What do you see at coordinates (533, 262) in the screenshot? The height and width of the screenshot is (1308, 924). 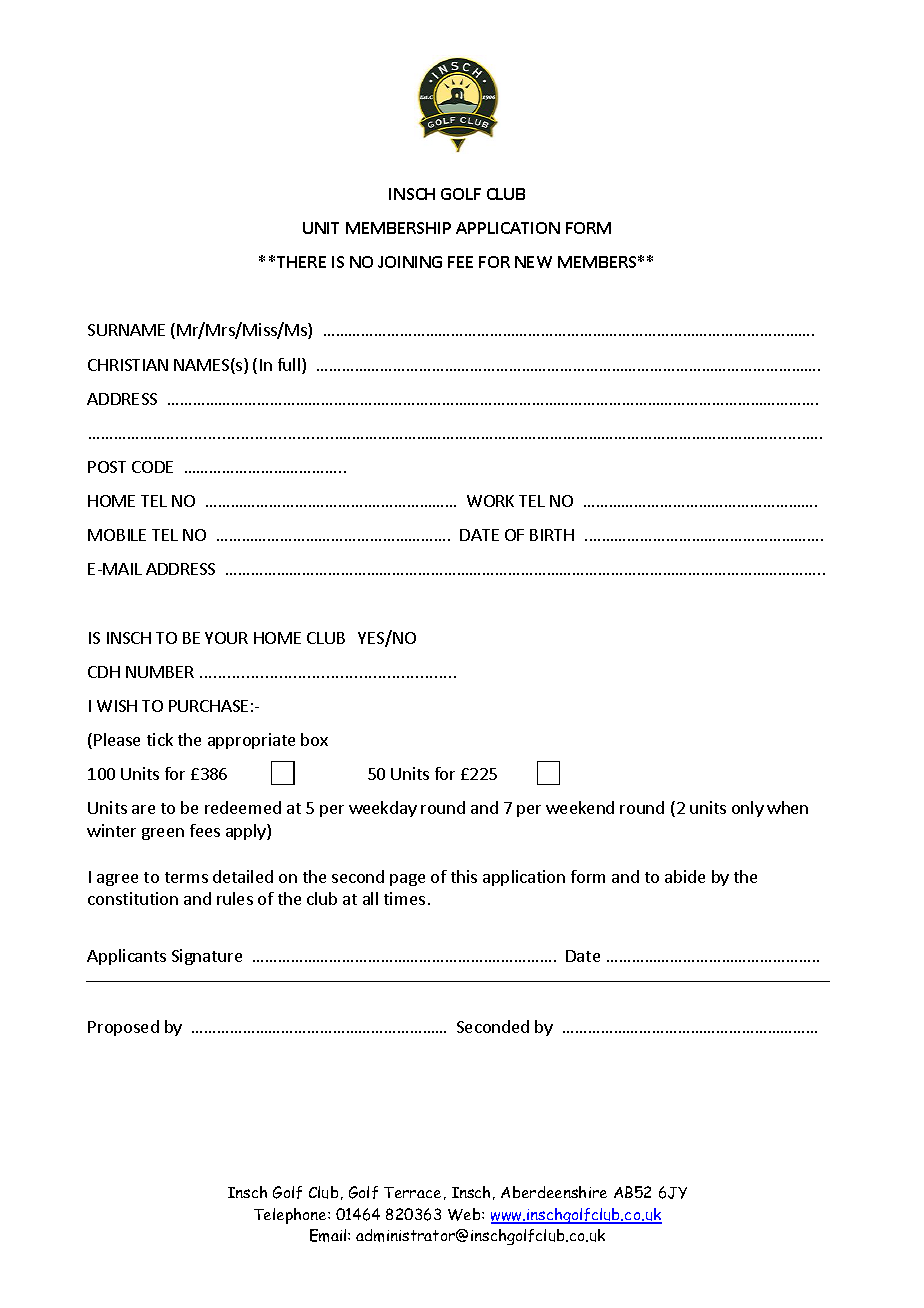 I see `NEW` at bounding box center [533, 262].
